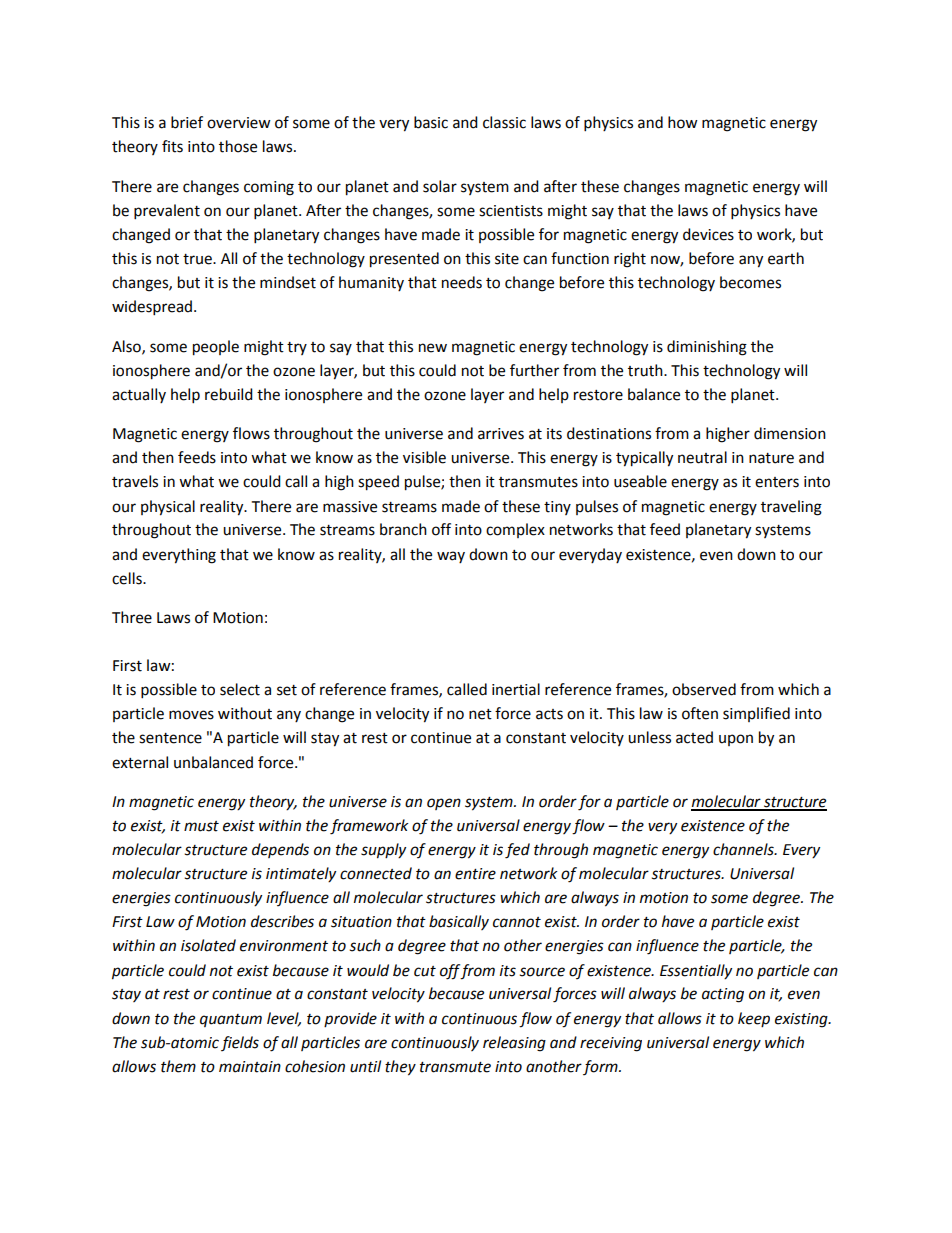 The width and height of the image is (952, 1233). Describe the element at coordinates (132, 617) in the image. I see `Three` at that location.
